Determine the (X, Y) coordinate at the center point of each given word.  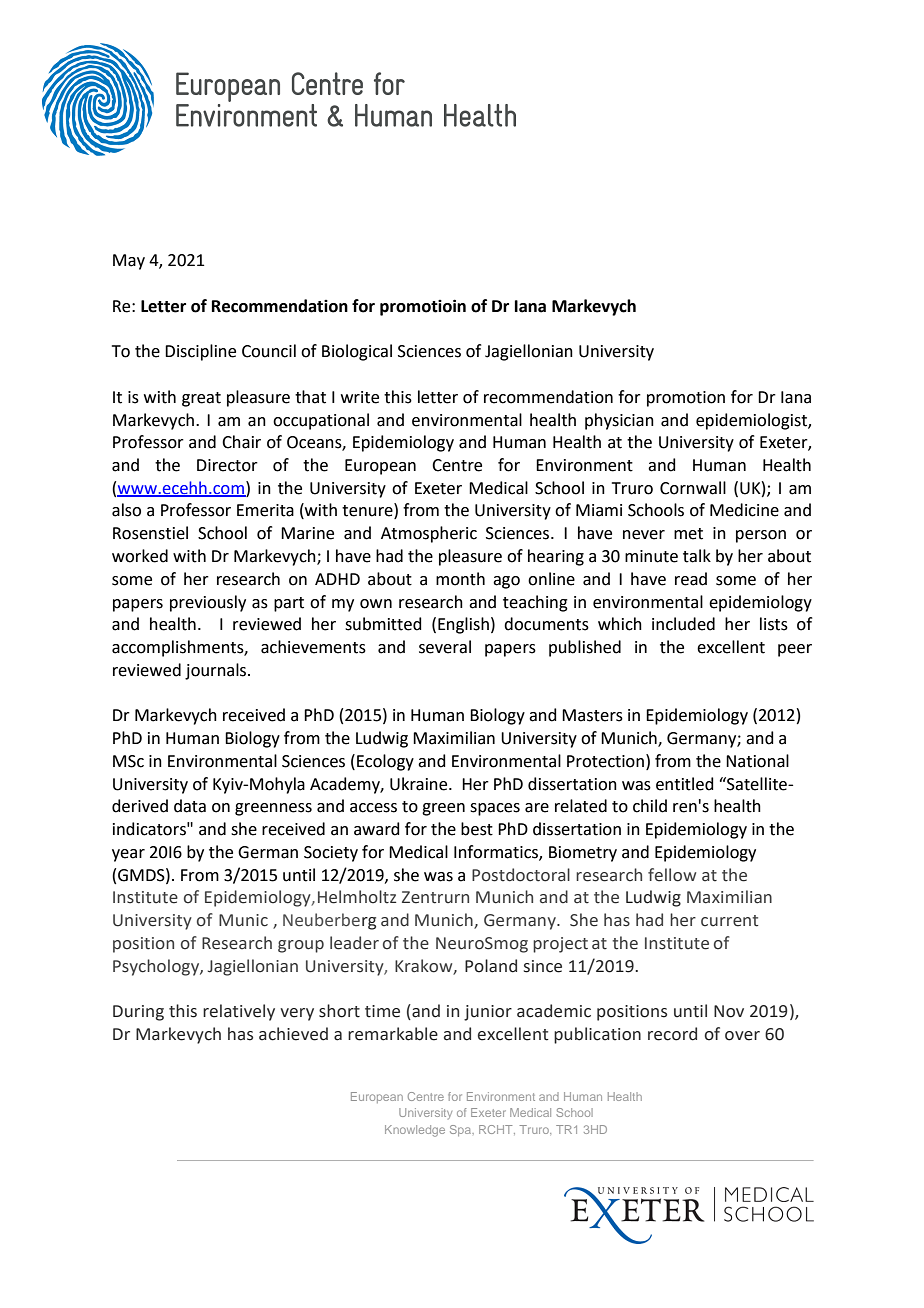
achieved (293, 1034)
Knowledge (415, 1131)
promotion (686, 399)
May (129, 262)
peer (795, 650)
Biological (357, 352)
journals (217, 671)
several (445, 647)
